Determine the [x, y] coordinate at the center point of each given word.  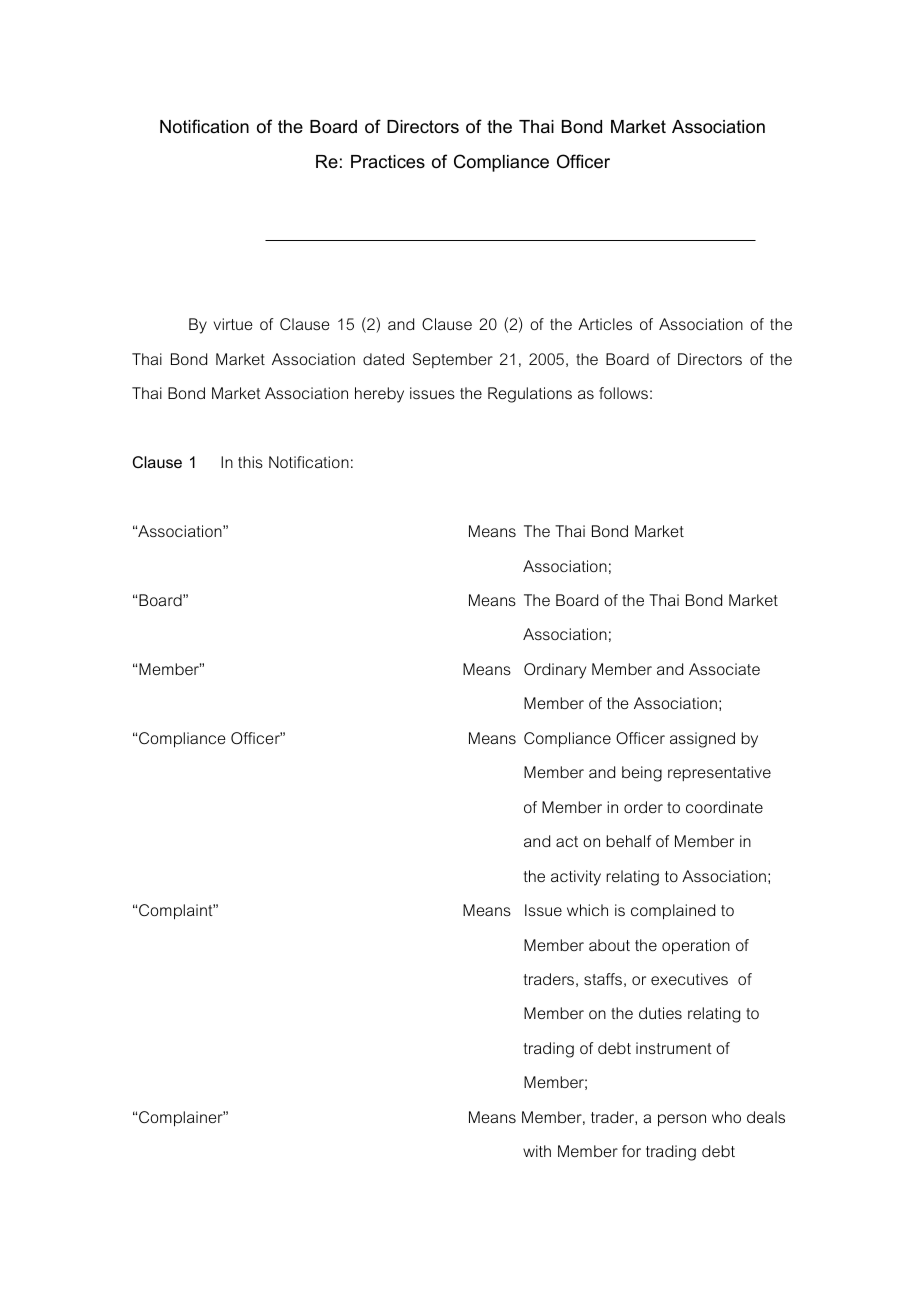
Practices [388, 161]
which [587, 910]
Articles [605, 324]
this [250, 462]
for [631, 1151]
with [537, 1151]
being [642, 774]
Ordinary [555, 671]
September [453, 360]
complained [673, 912]
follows [623, 393]
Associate [724, 669]
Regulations [530, 395]
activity [576, 878]
